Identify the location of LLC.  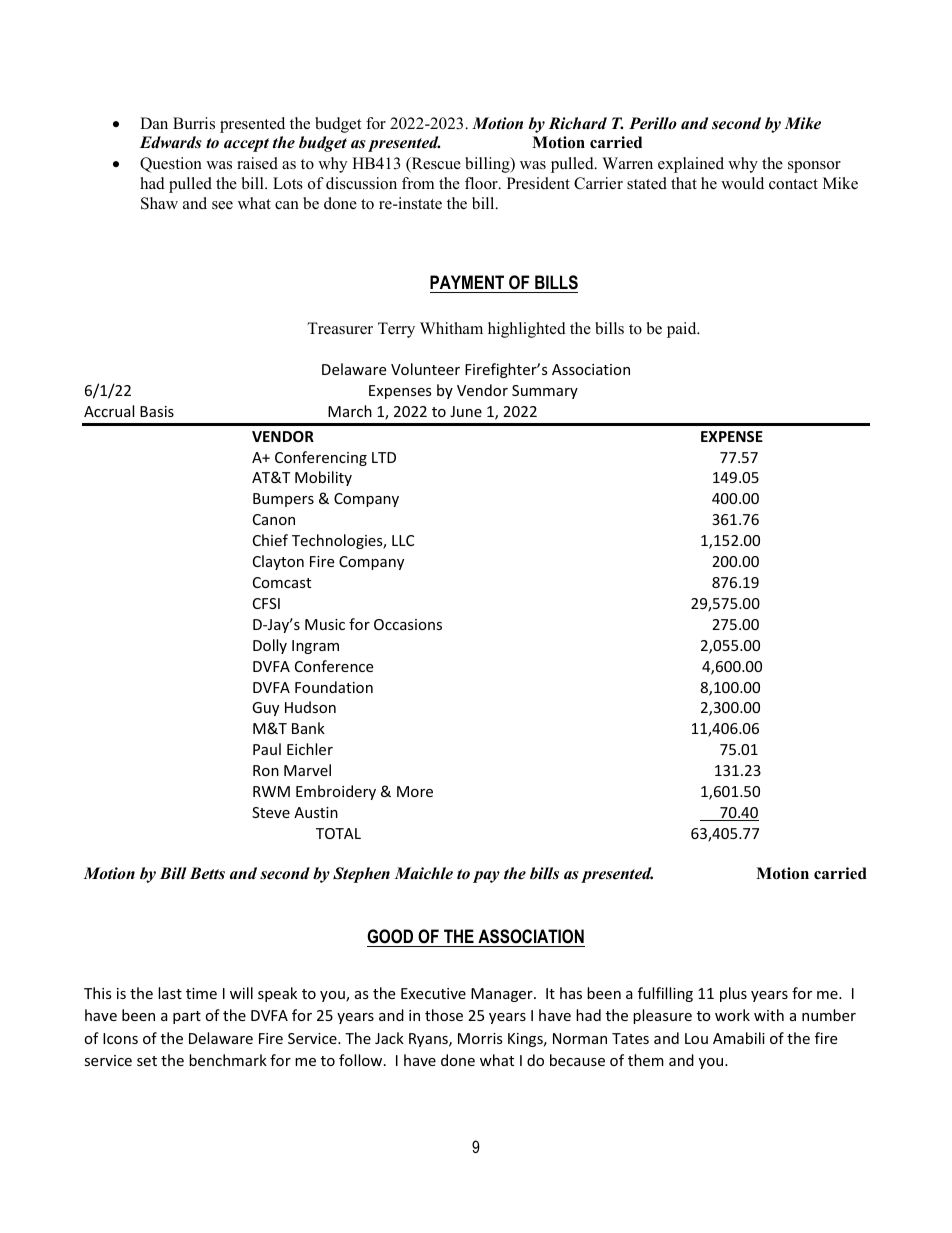
(403, 540).
